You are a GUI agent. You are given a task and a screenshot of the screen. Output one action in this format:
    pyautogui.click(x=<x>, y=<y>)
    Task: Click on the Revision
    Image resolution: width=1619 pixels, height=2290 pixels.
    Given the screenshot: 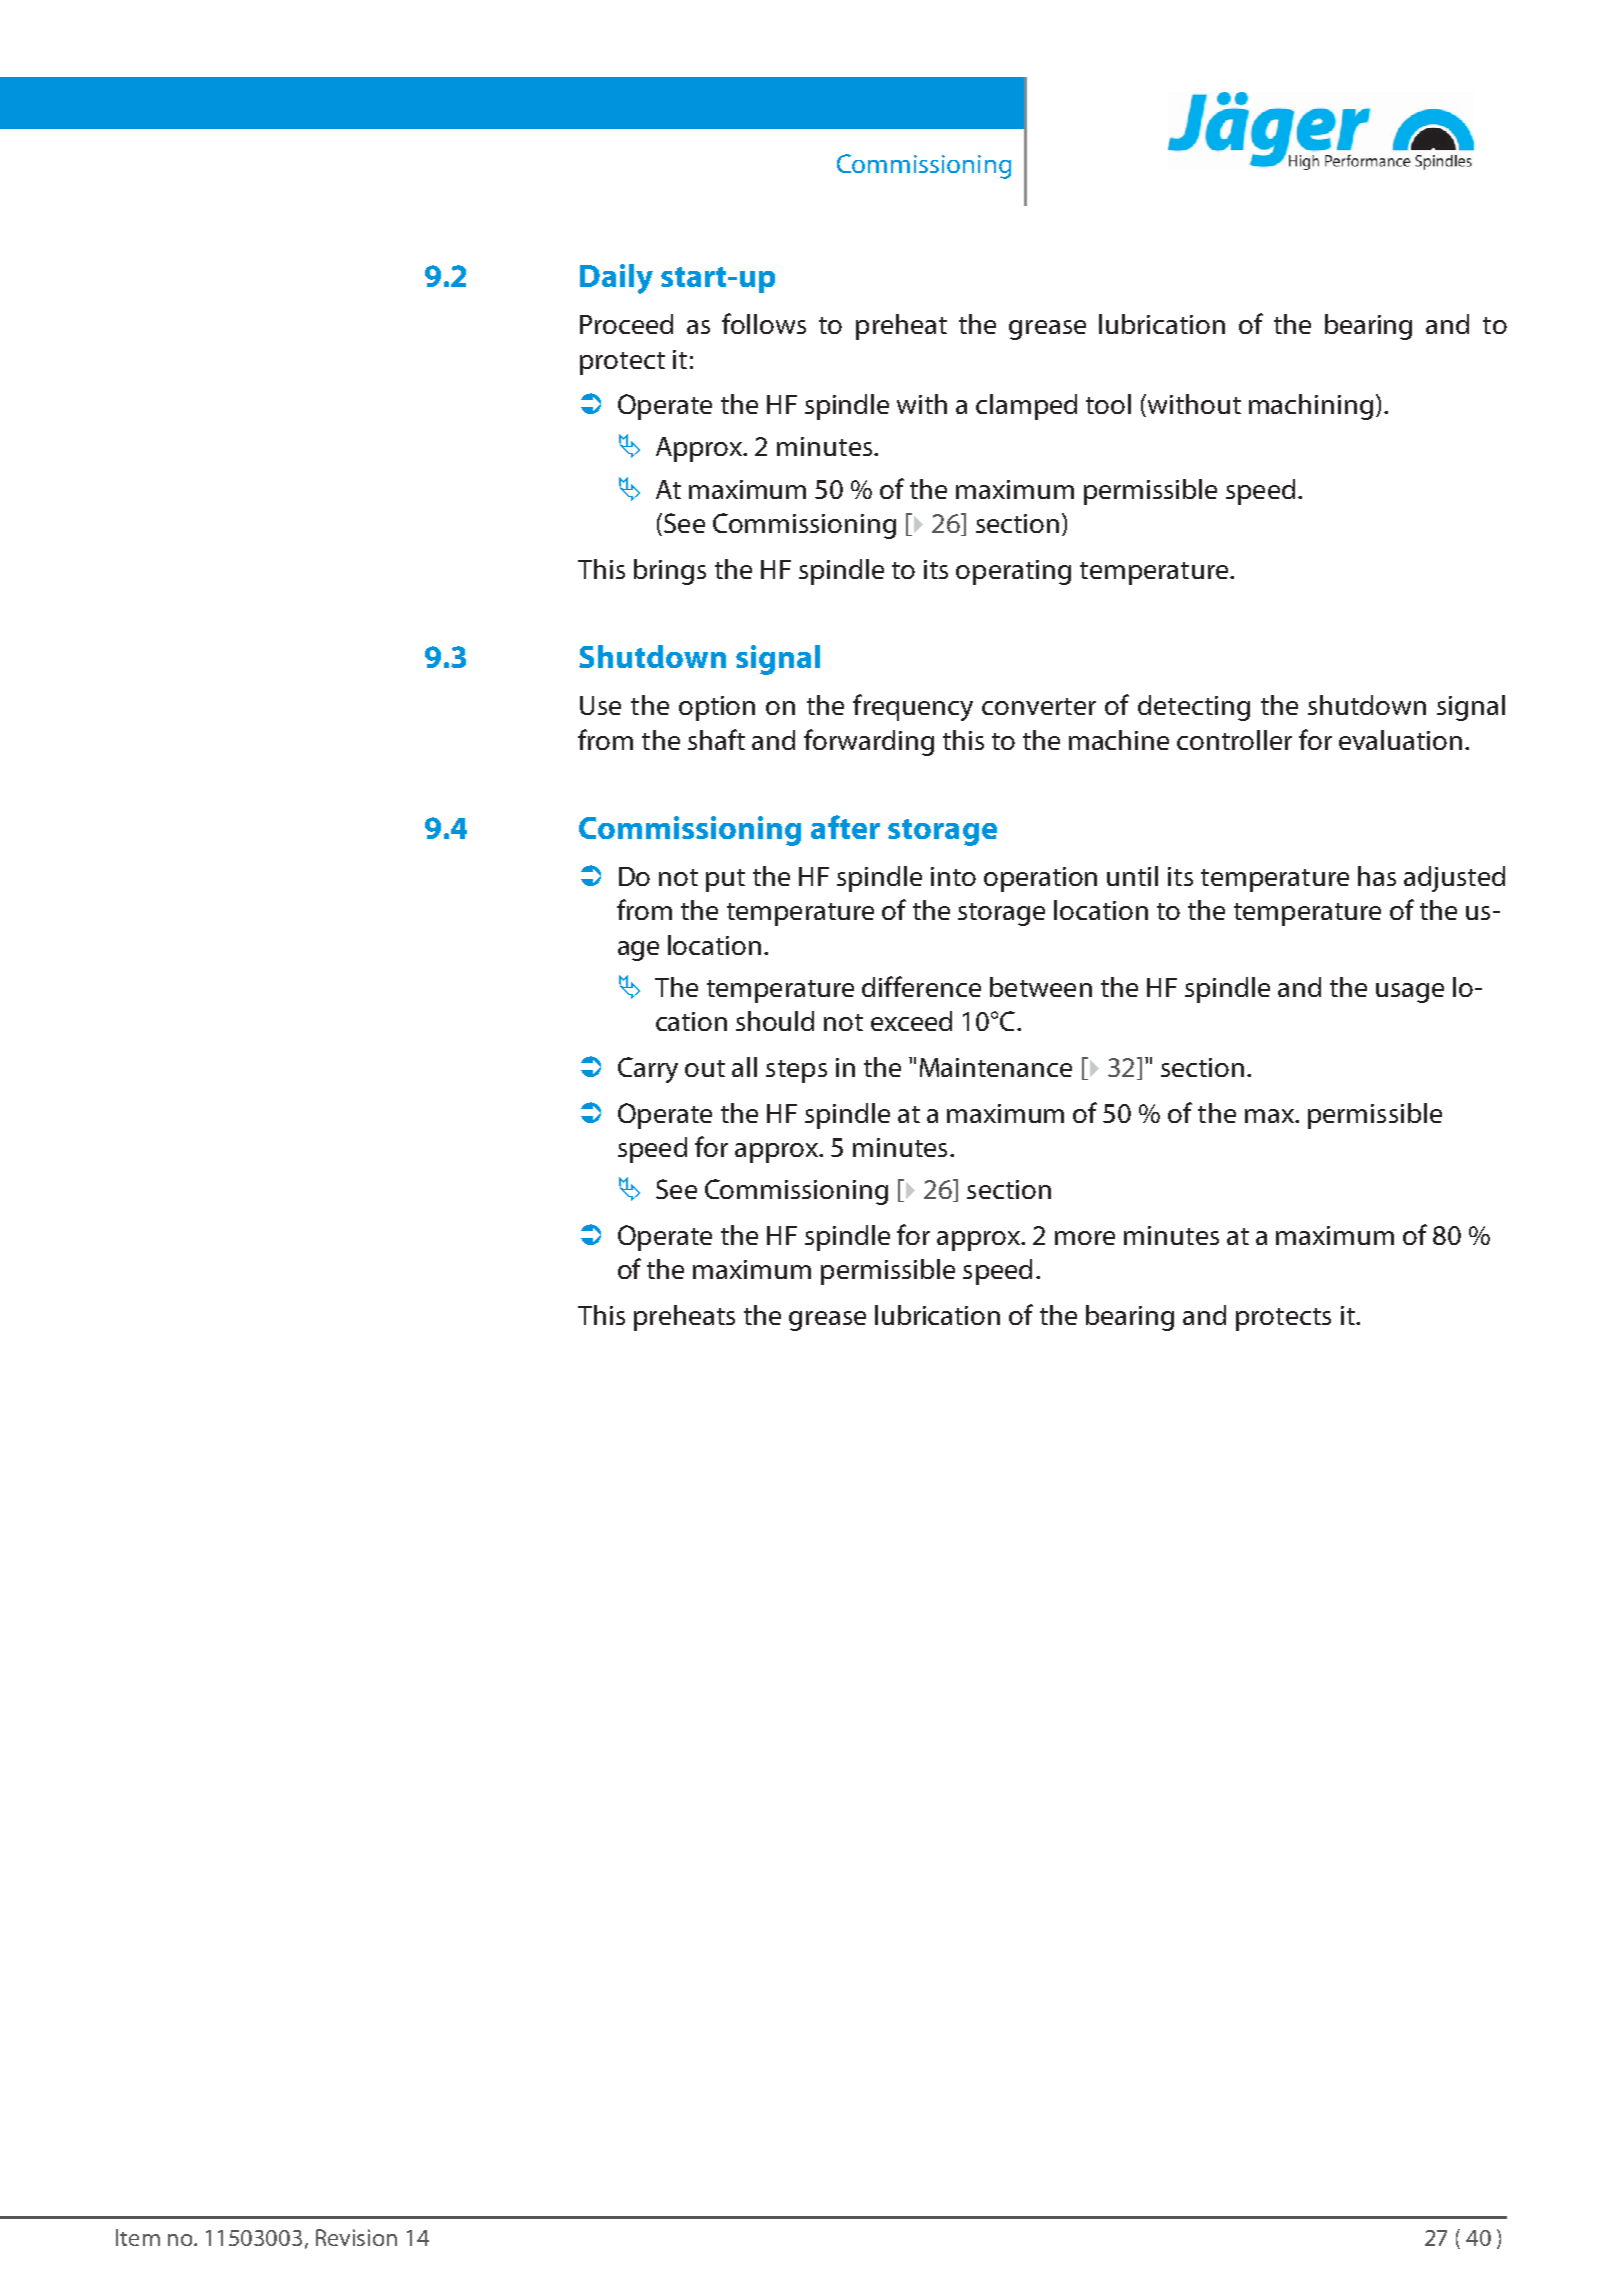 What is the action you would take?
    pyautogui.click(x=356, y=2237)
